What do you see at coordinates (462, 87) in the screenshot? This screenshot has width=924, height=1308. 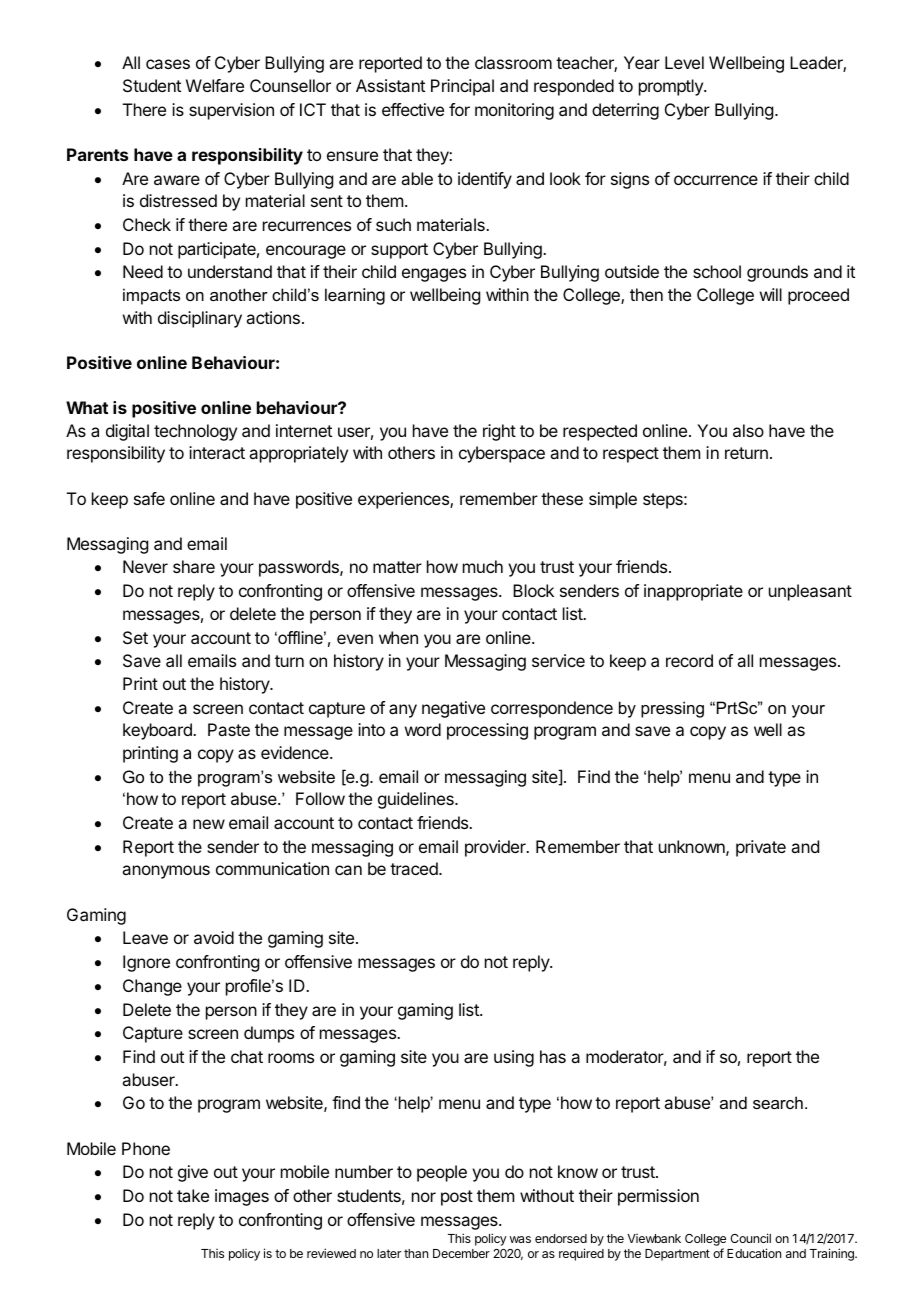 I see `Principal` at bounding box center [462, 87].
